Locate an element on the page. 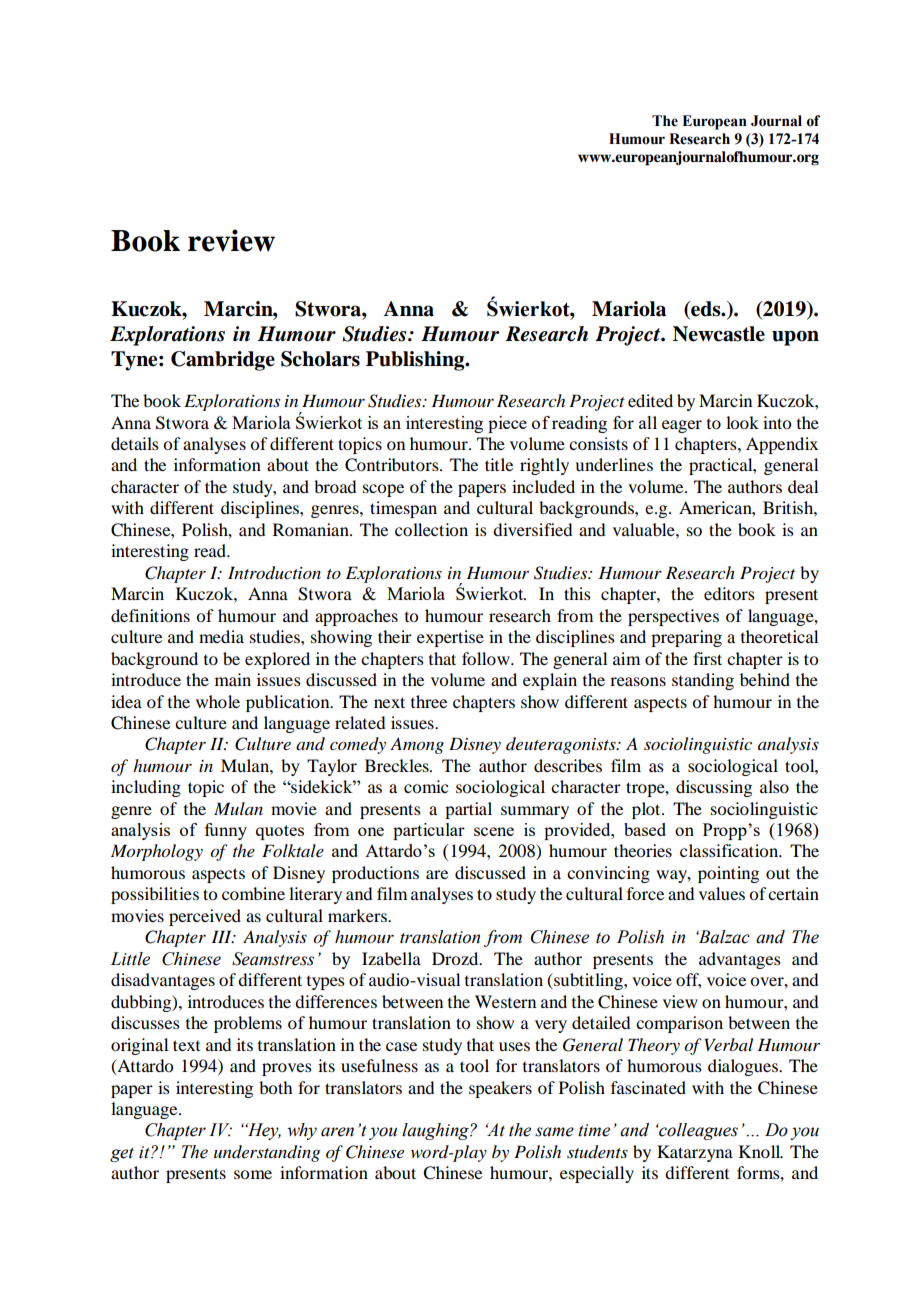  follow is located at coordinates (487, 658).
